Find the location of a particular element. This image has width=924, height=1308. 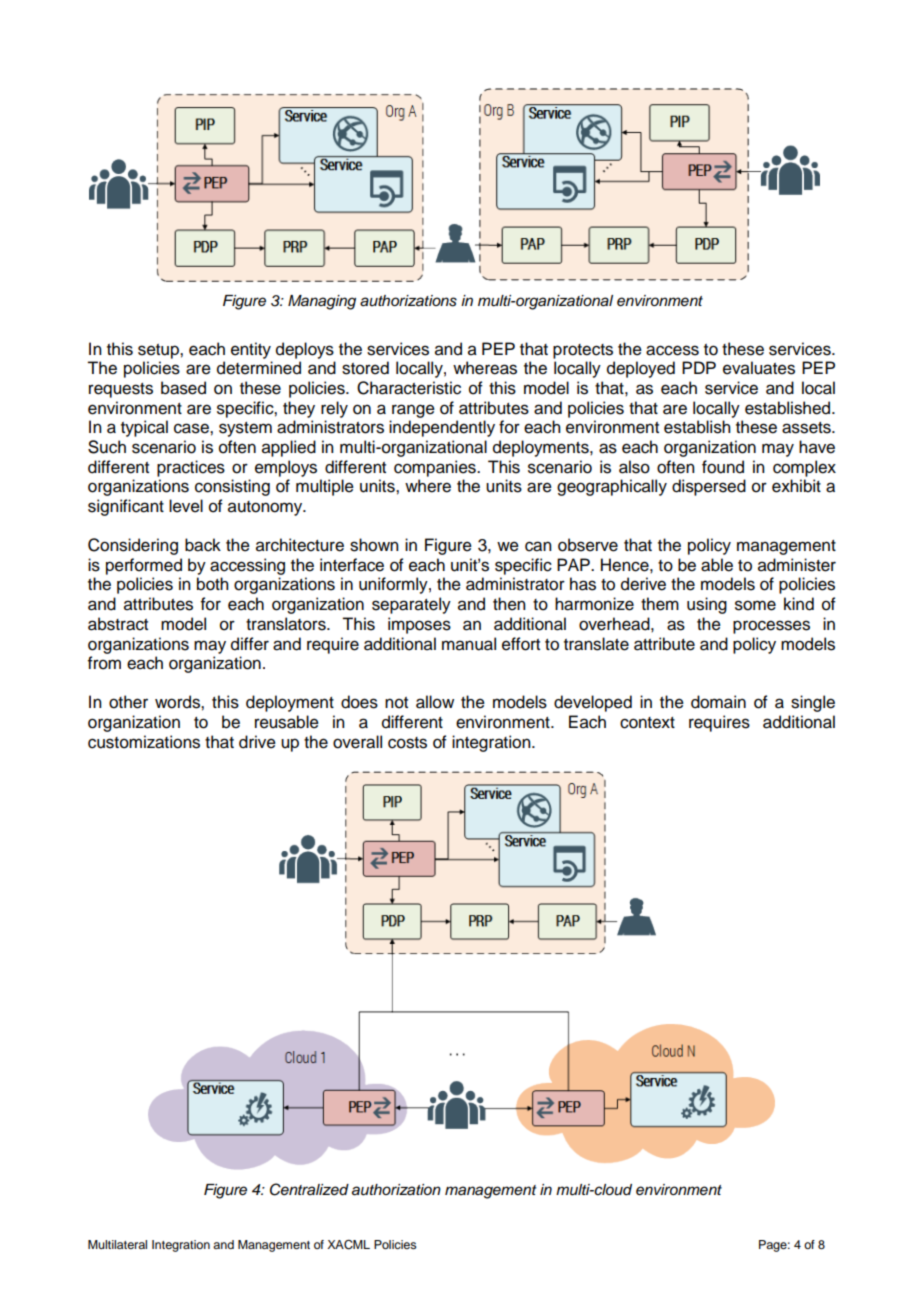

Managing is located at coordinates (322, 302).
